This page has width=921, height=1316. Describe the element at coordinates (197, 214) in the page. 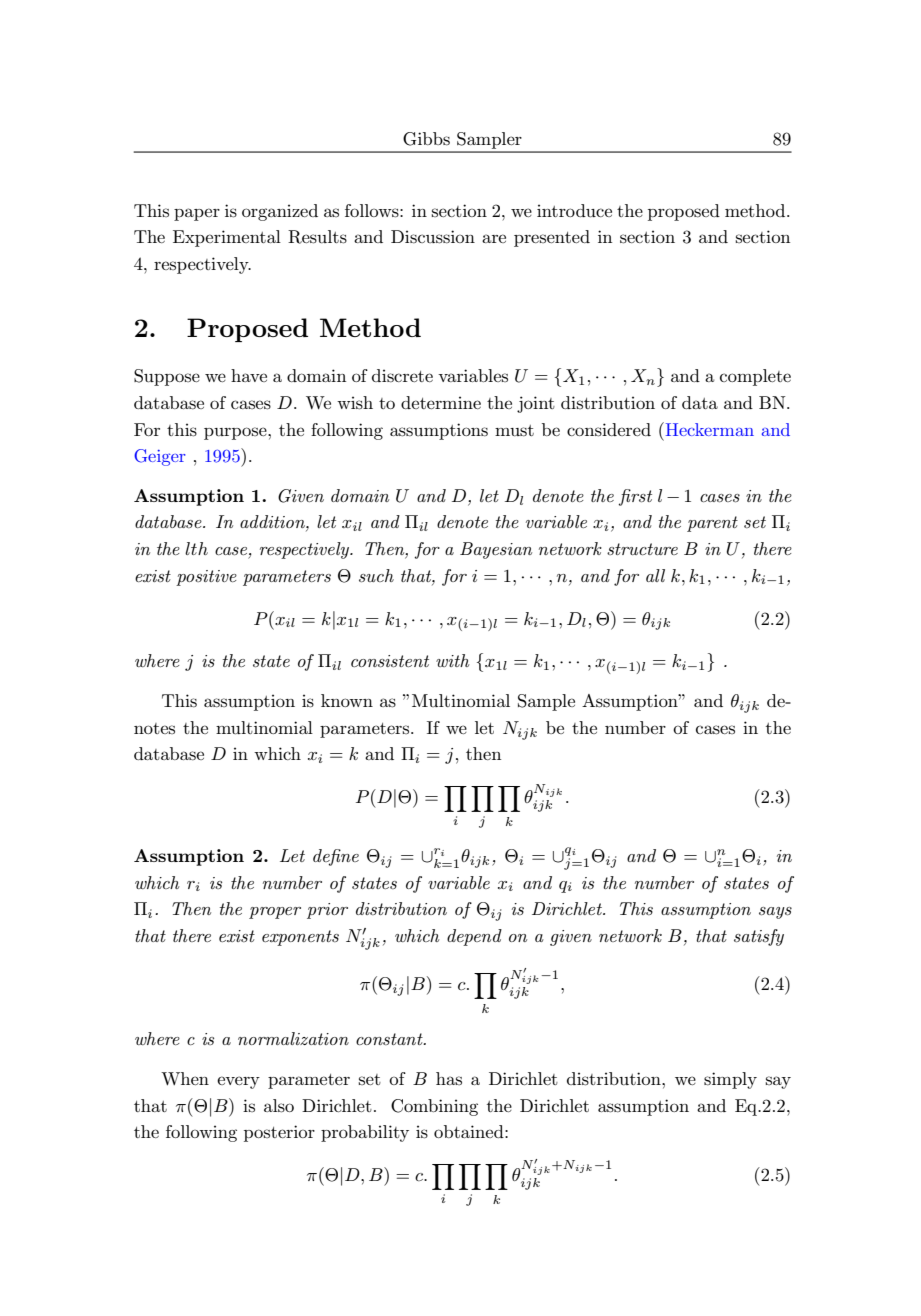

I see `paper` at that location.
